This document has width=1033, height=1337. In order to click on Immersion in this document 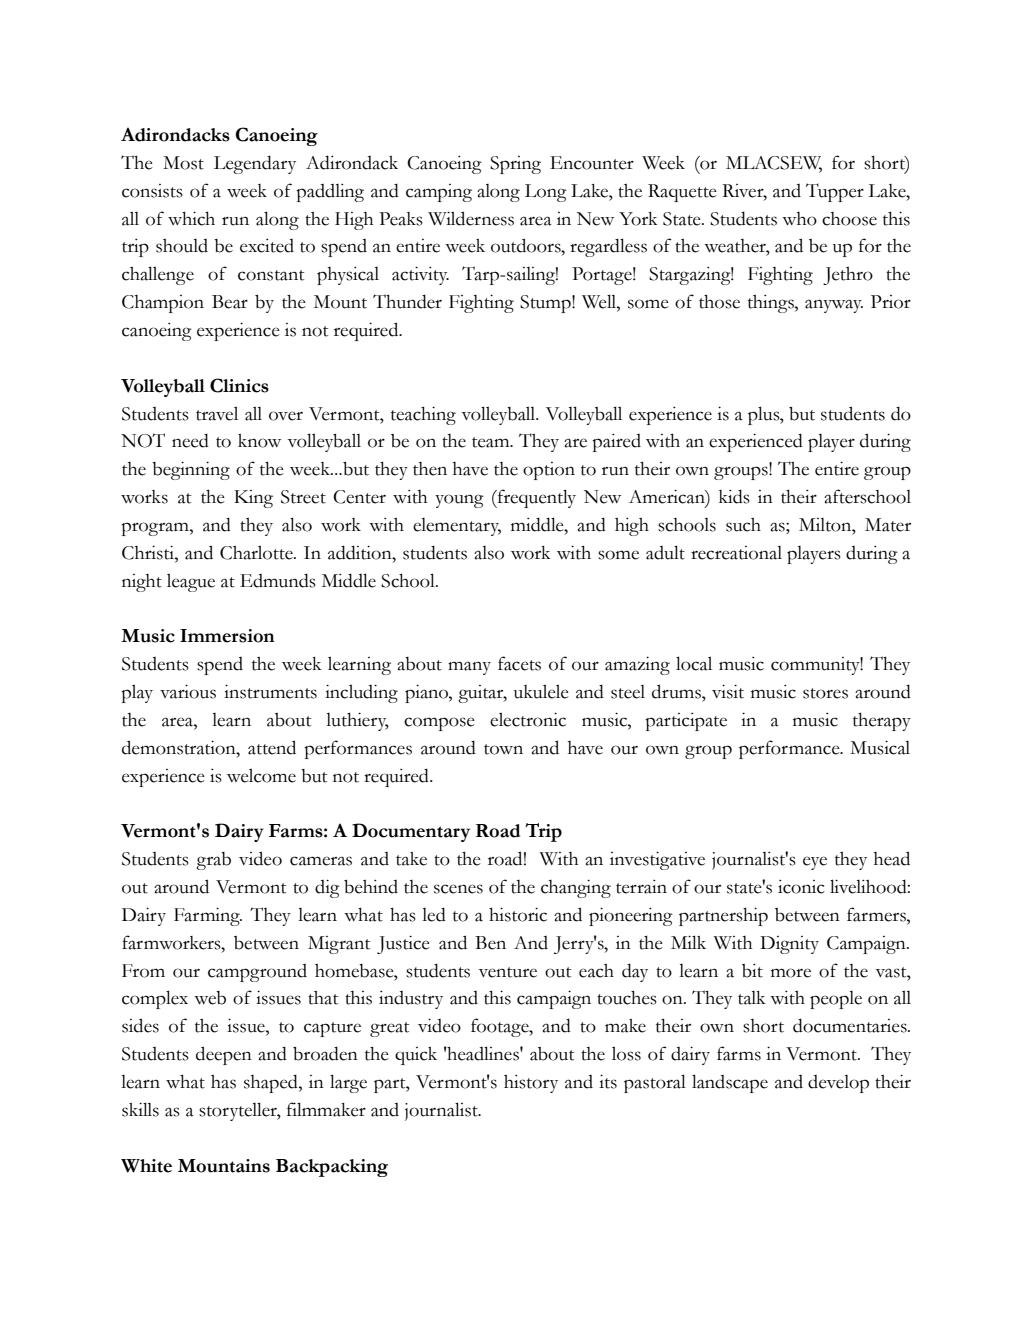, I will do `click(227, 636)`.
